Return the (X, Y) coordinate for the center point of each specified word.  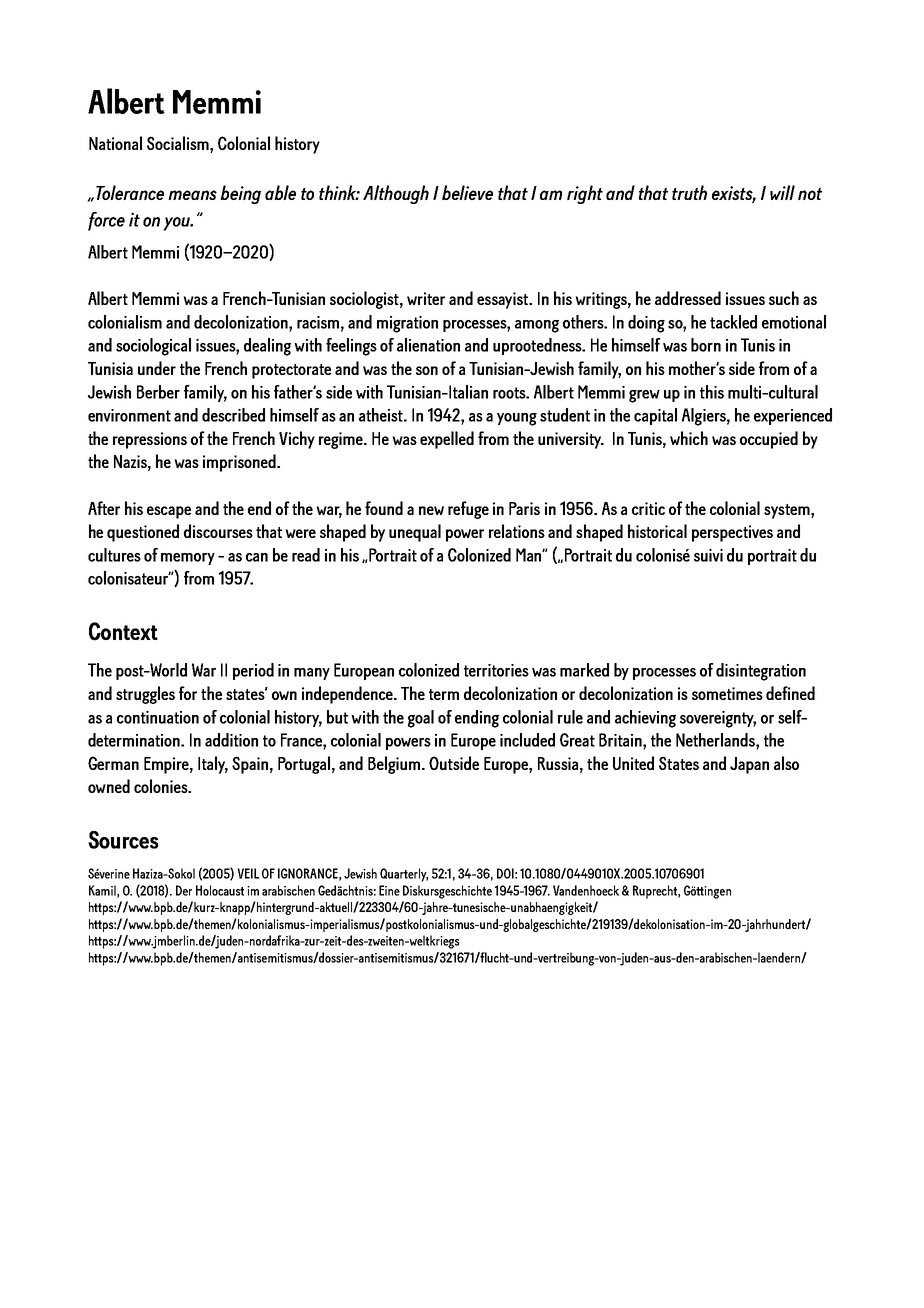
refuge (468, 510)
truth (689, 192)
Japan (749, 765)
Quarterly (404, 875)
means (192, 195)
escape (169, 512)
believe (467, 192)
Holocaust (220, 890)
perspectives (732, 533)
